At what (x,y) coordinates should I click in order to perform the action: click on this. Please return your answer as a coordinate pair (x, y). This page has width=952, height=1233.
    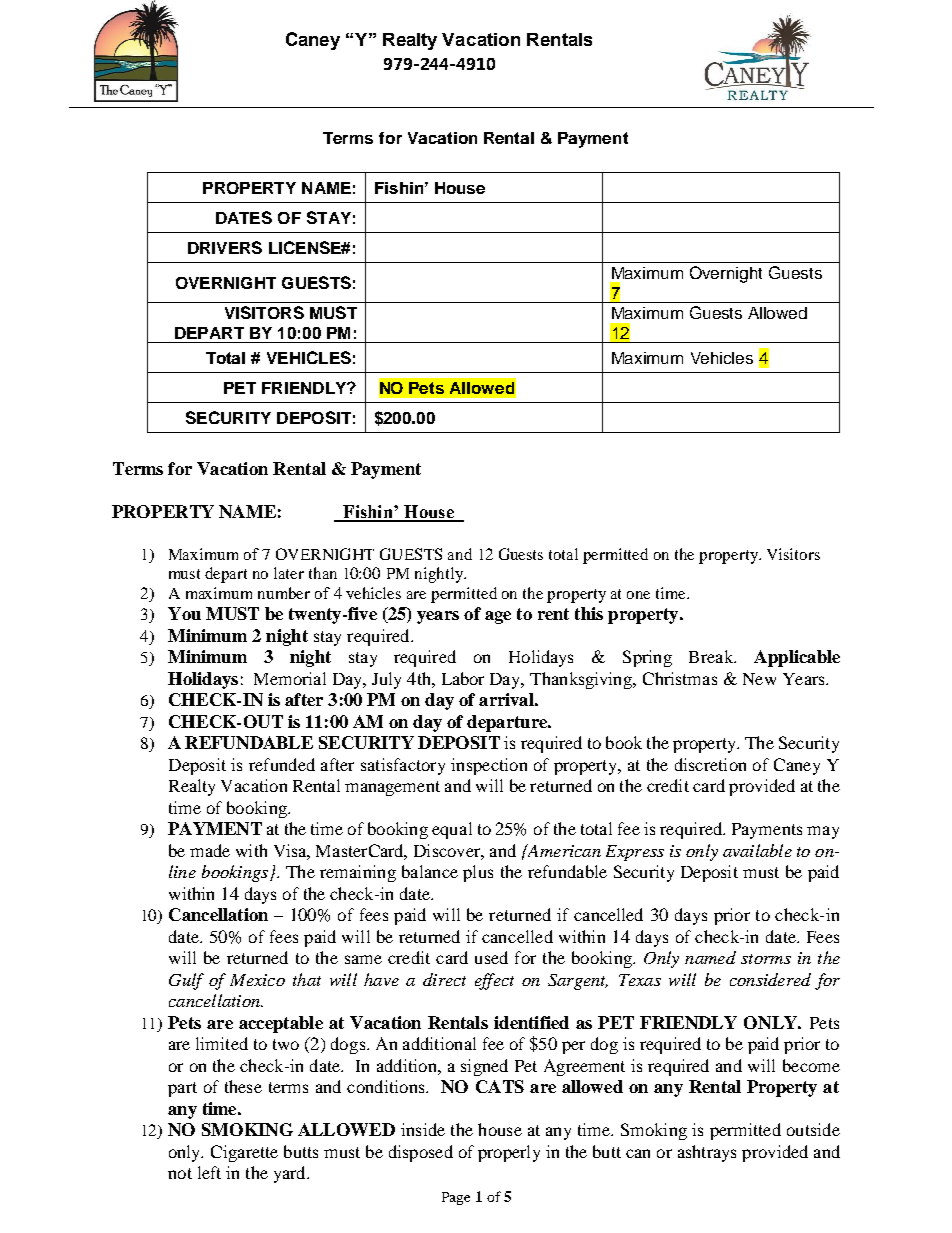
    Looking at the image, I should click on (589, 613).
